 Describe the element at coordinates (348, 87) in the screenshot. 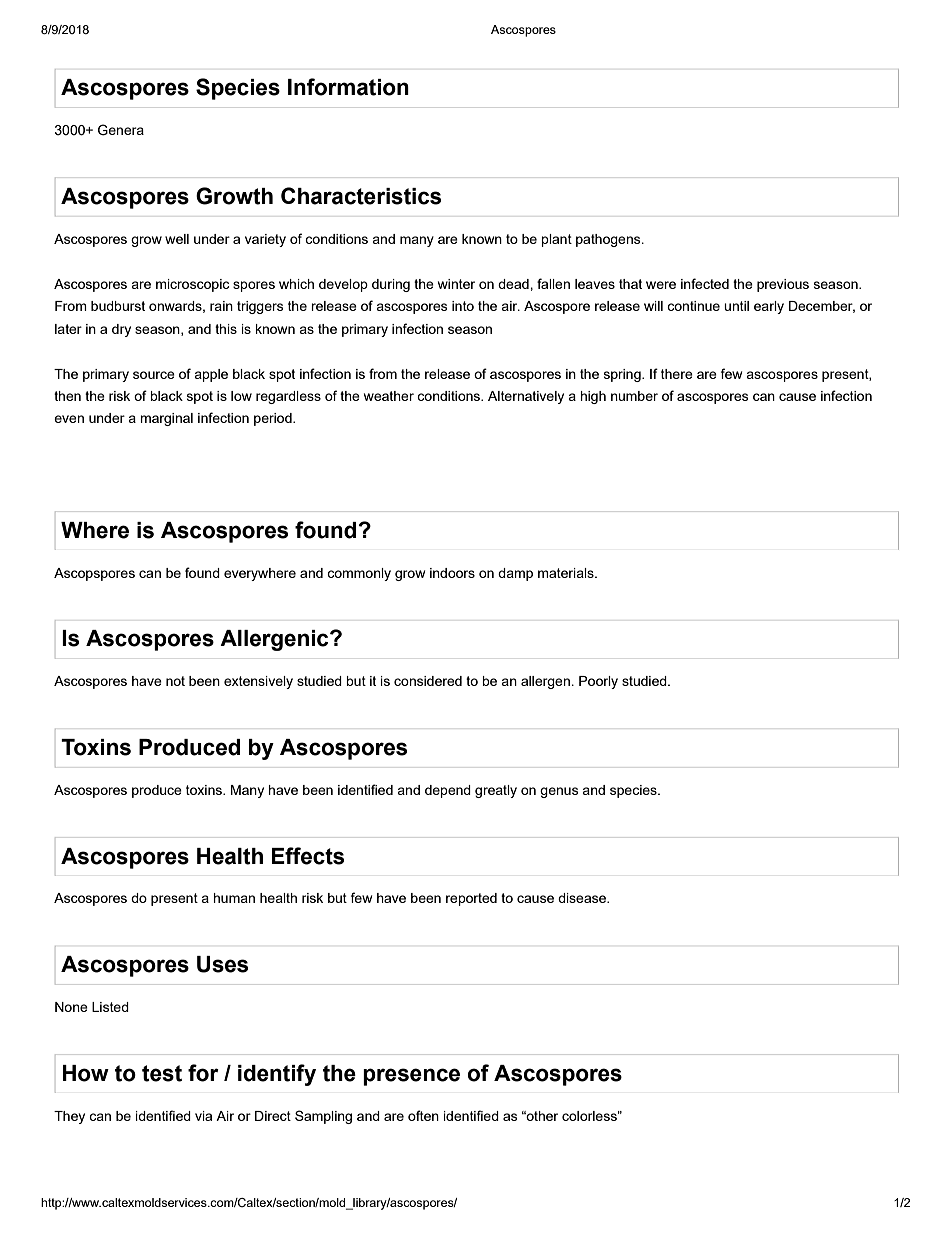

I see `Information` at that location.
